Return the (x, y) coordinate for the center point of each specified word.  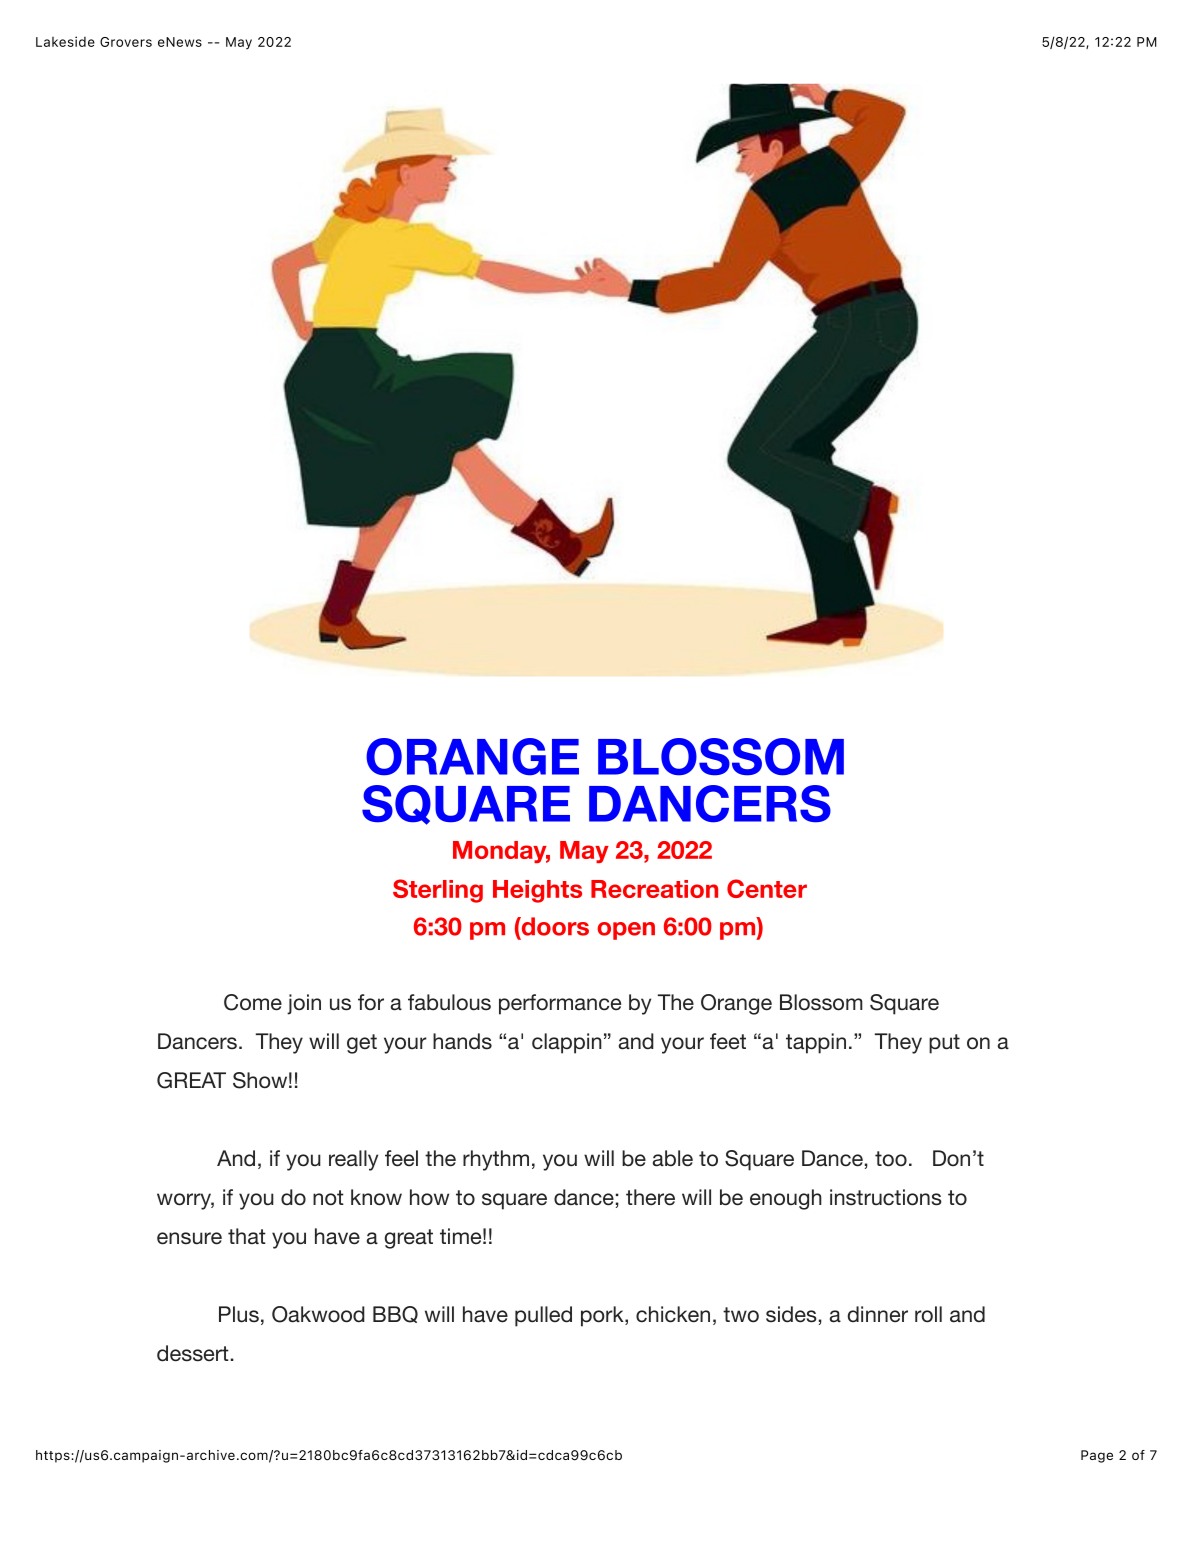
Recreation (654, 889)
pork (603, 1316)
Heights (537, 891)
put (944, 1044)
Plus (239, 1314)
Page (1097, 1456)
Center (767, 888)
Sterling (438, 891)
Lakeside (65, 41)
